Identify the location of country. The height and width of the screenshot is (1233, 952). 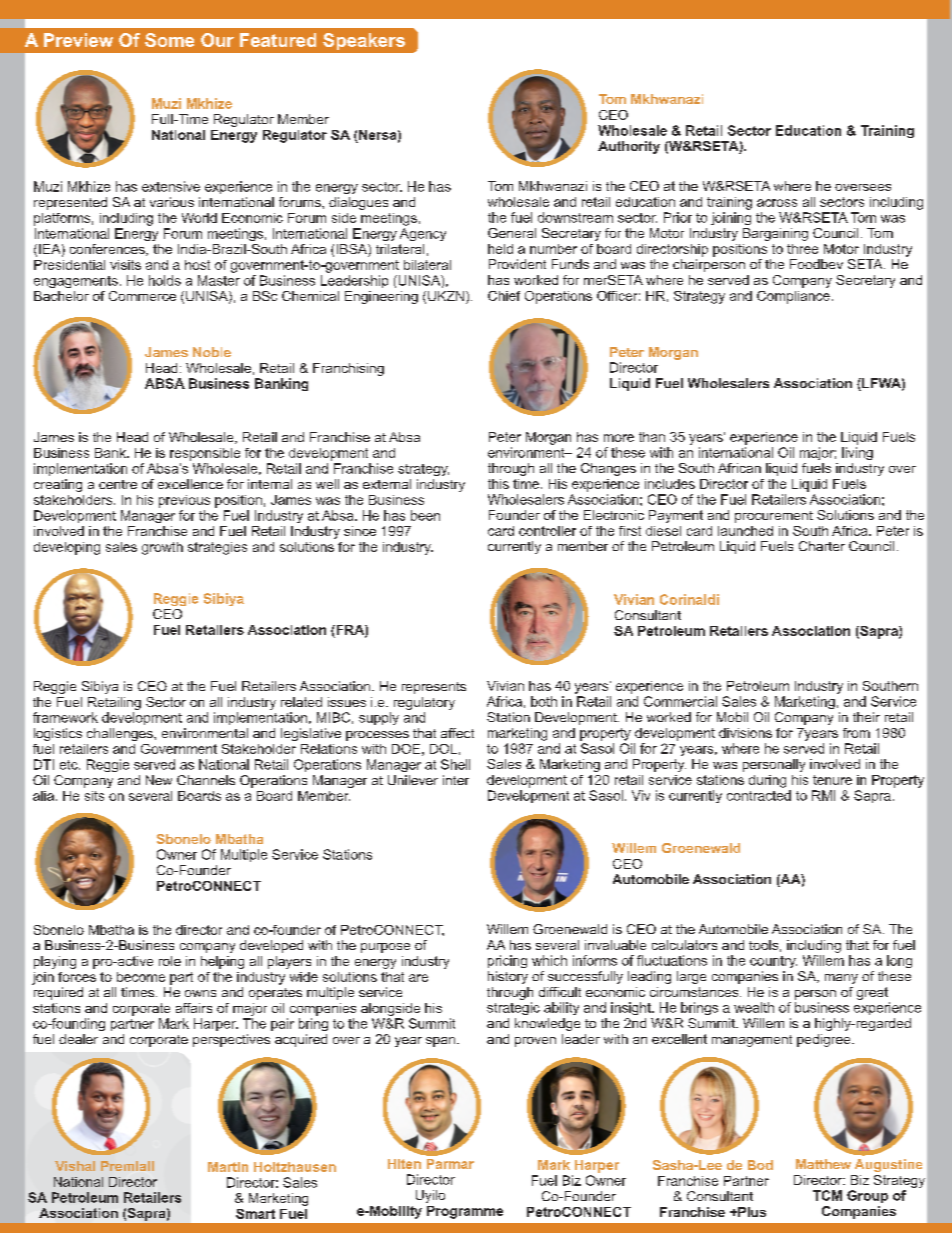
(773, 962).
